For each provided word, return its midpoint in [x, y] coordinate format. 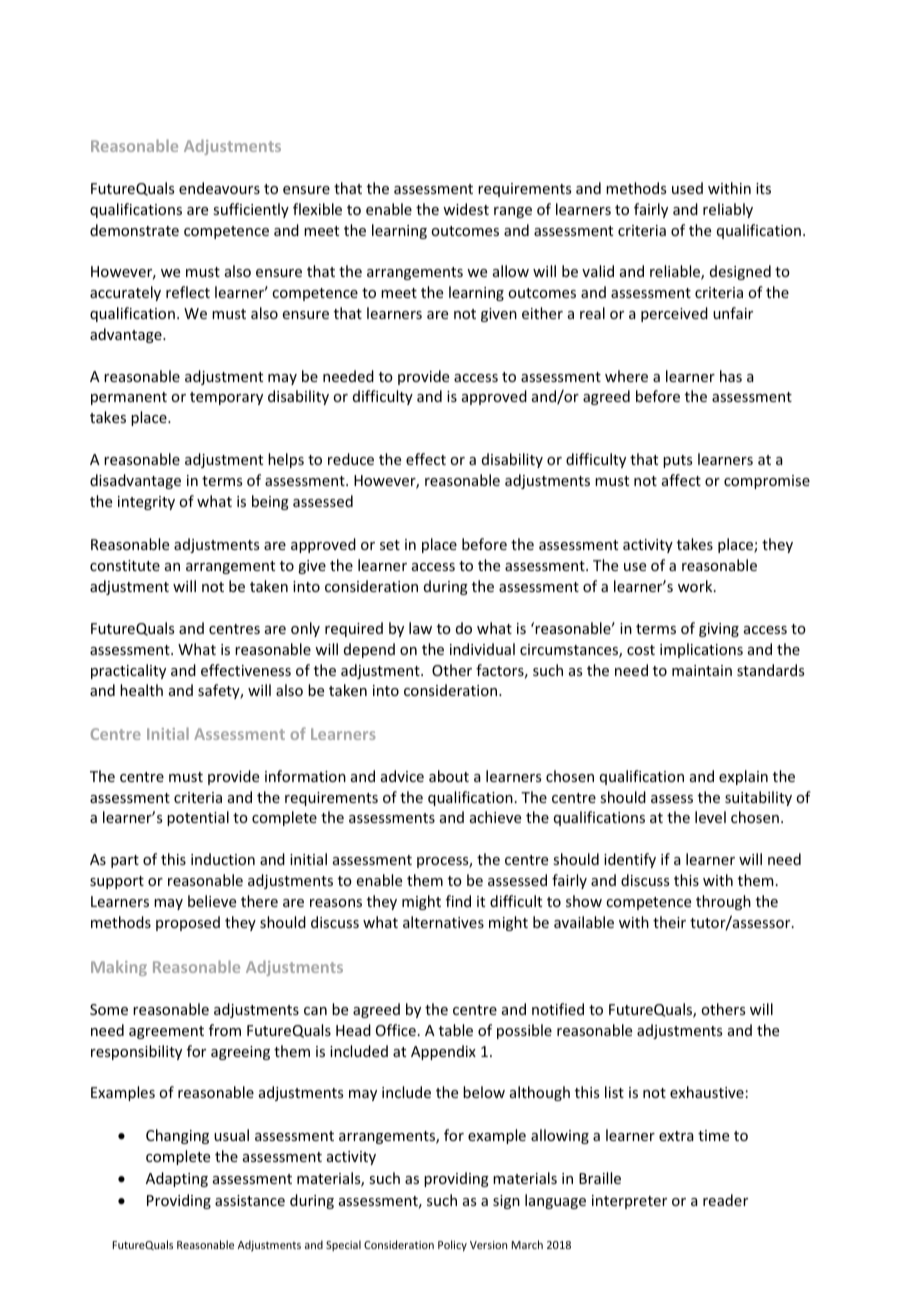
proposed [188, 923]
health [141, 690]
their [669, 922]
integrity [146, 503]
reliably [728, 210]
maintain [702, 670]
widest [466, 209]
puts [677, 461]
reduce [351, 459]
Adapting [177, 1179]
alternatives [443, 922]
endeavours [219, 188]
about [449, 776]
